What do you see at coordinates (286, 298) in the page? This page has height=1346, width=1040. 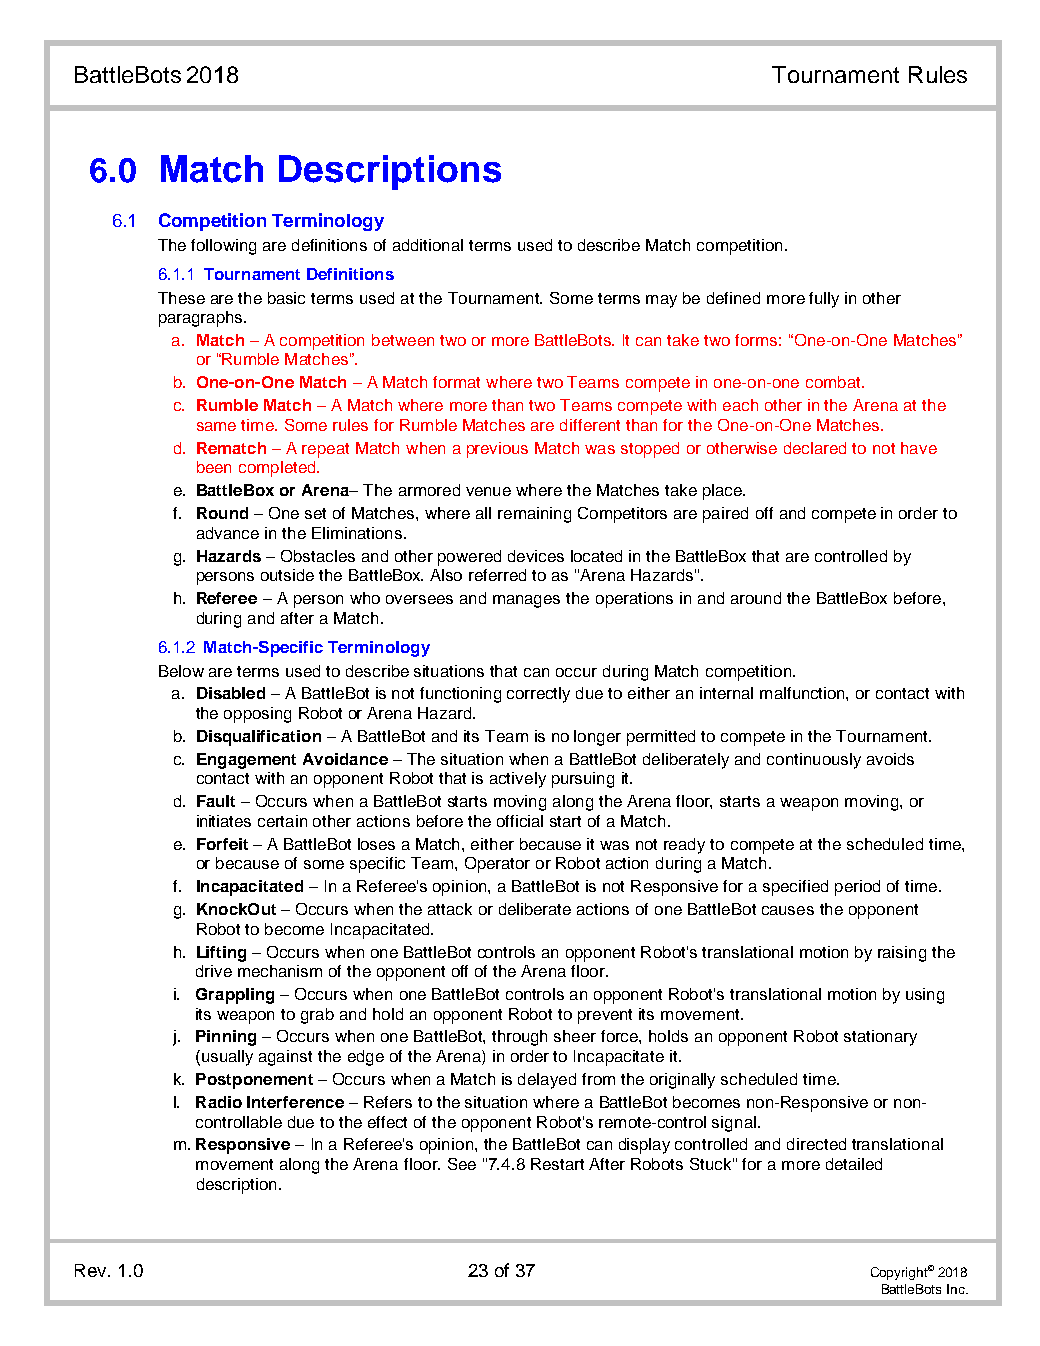 I see `basic` at bounding box center [286, 298].
